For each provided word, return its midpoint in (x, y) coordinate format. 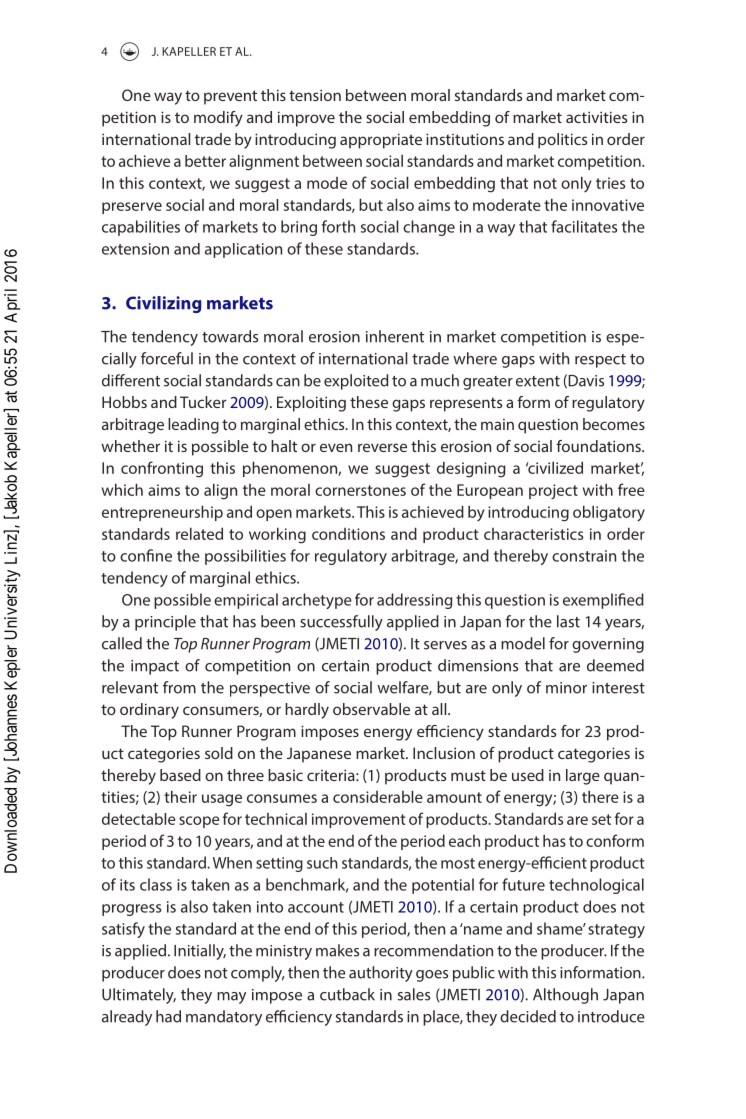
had (168, 1016)
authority (381, 974)
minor (566, 688)
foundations (599, 446)
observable (371, 709)
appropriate (381, 141)
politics (562, 141)
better (205, 161)
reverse (382, 447)
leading (193, 426)
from (179, 687)
